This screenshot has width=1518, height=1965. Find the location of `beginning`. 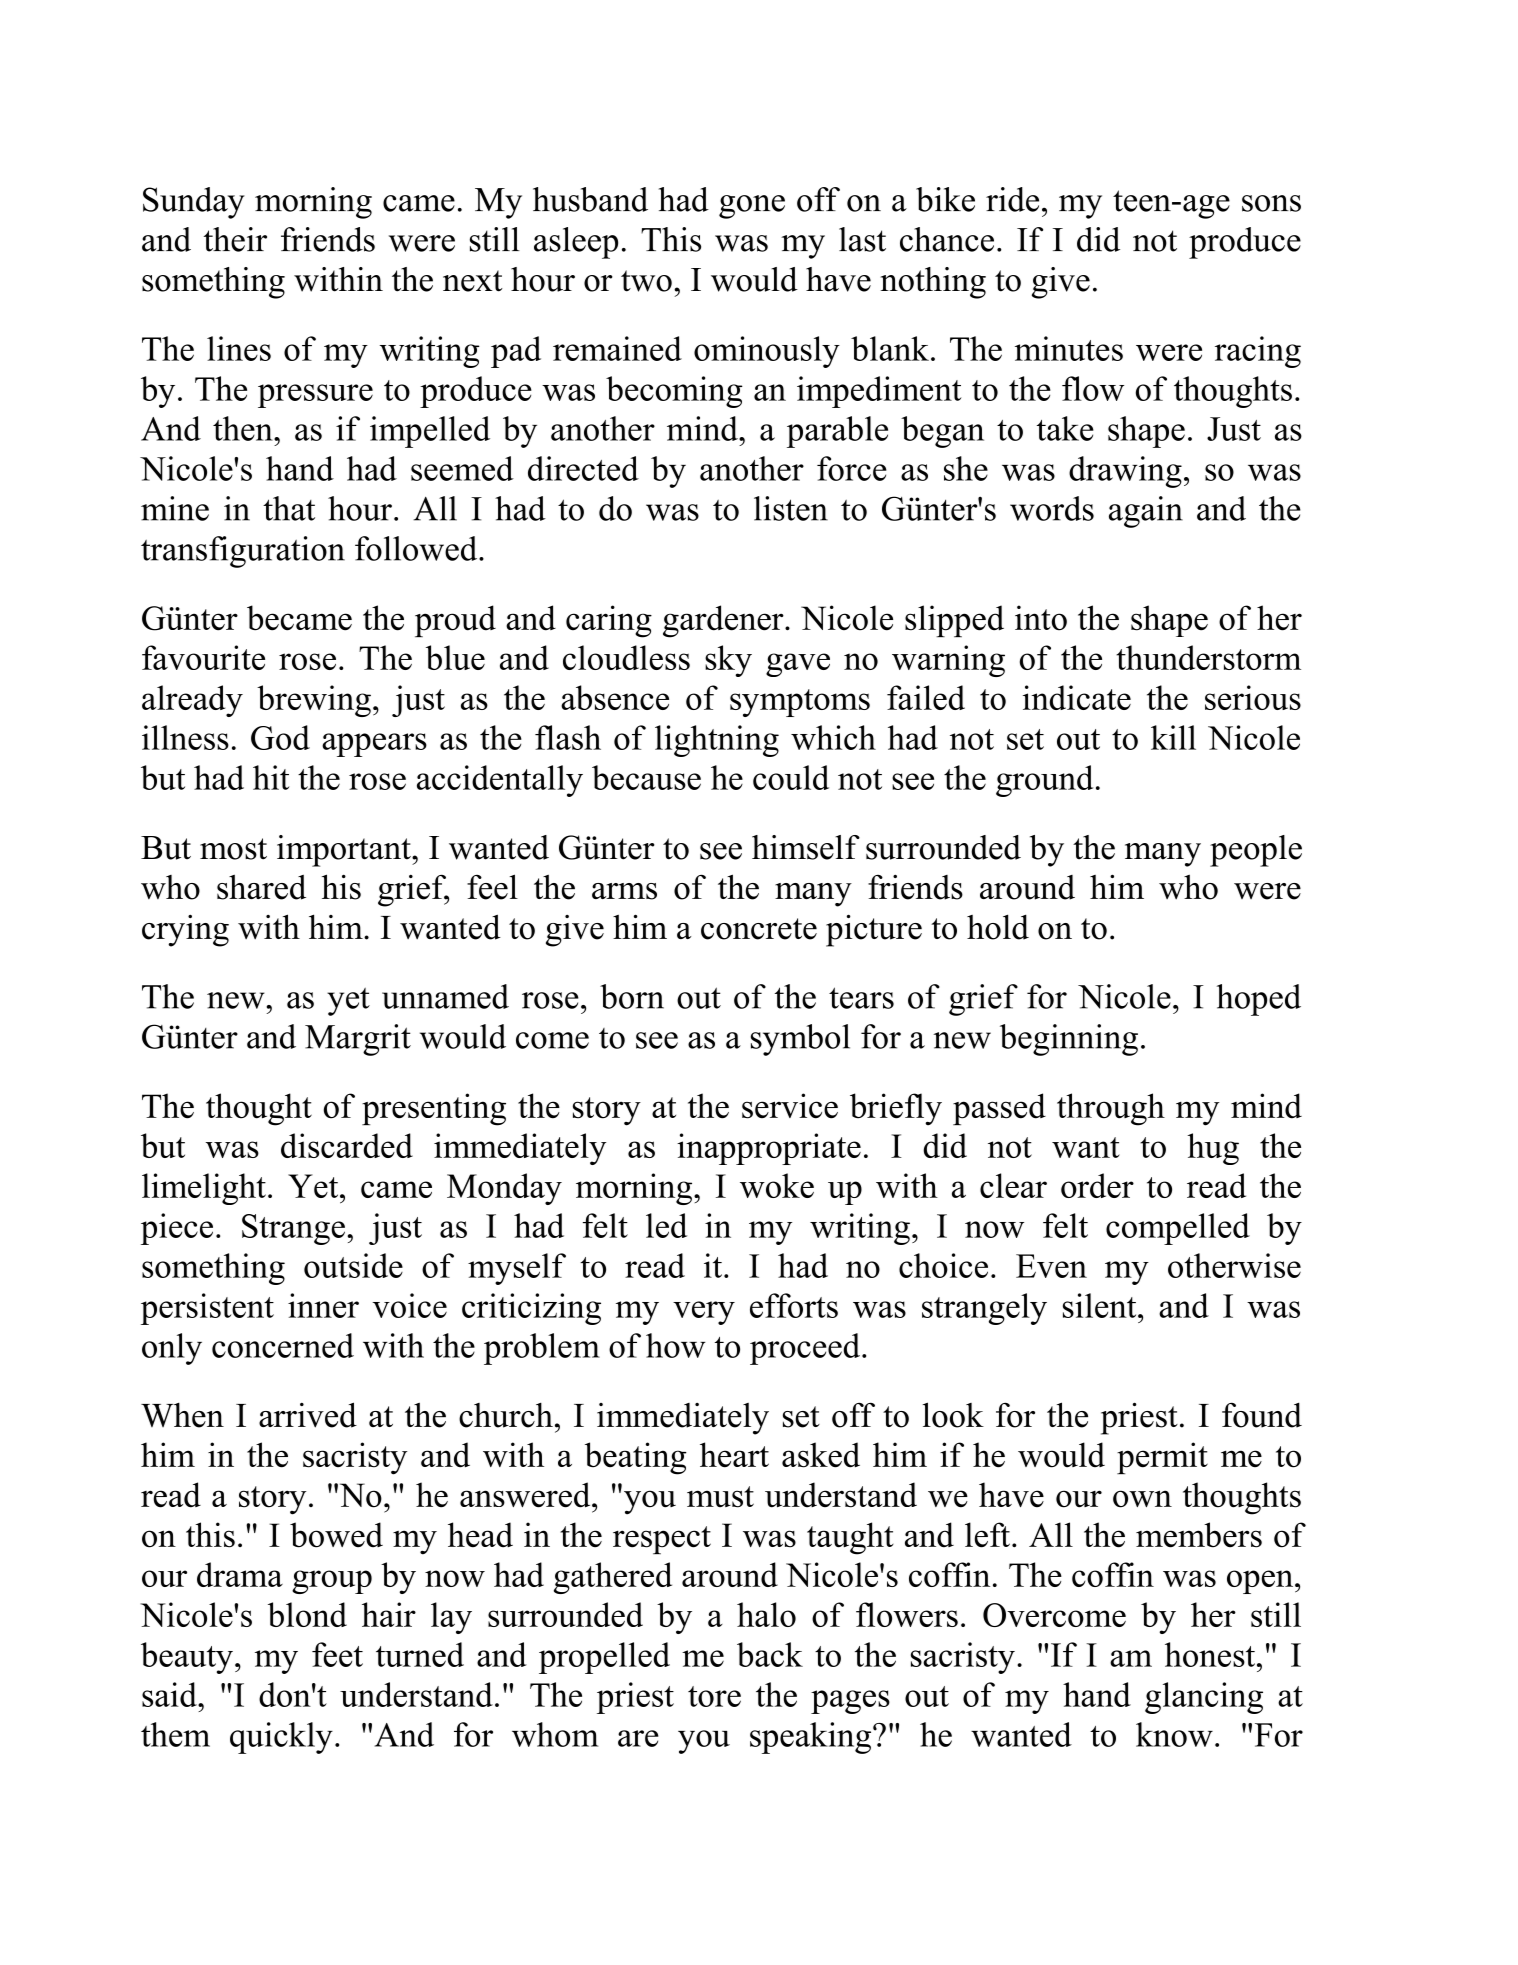

beginning is located at coordinates (1069, 1040).
